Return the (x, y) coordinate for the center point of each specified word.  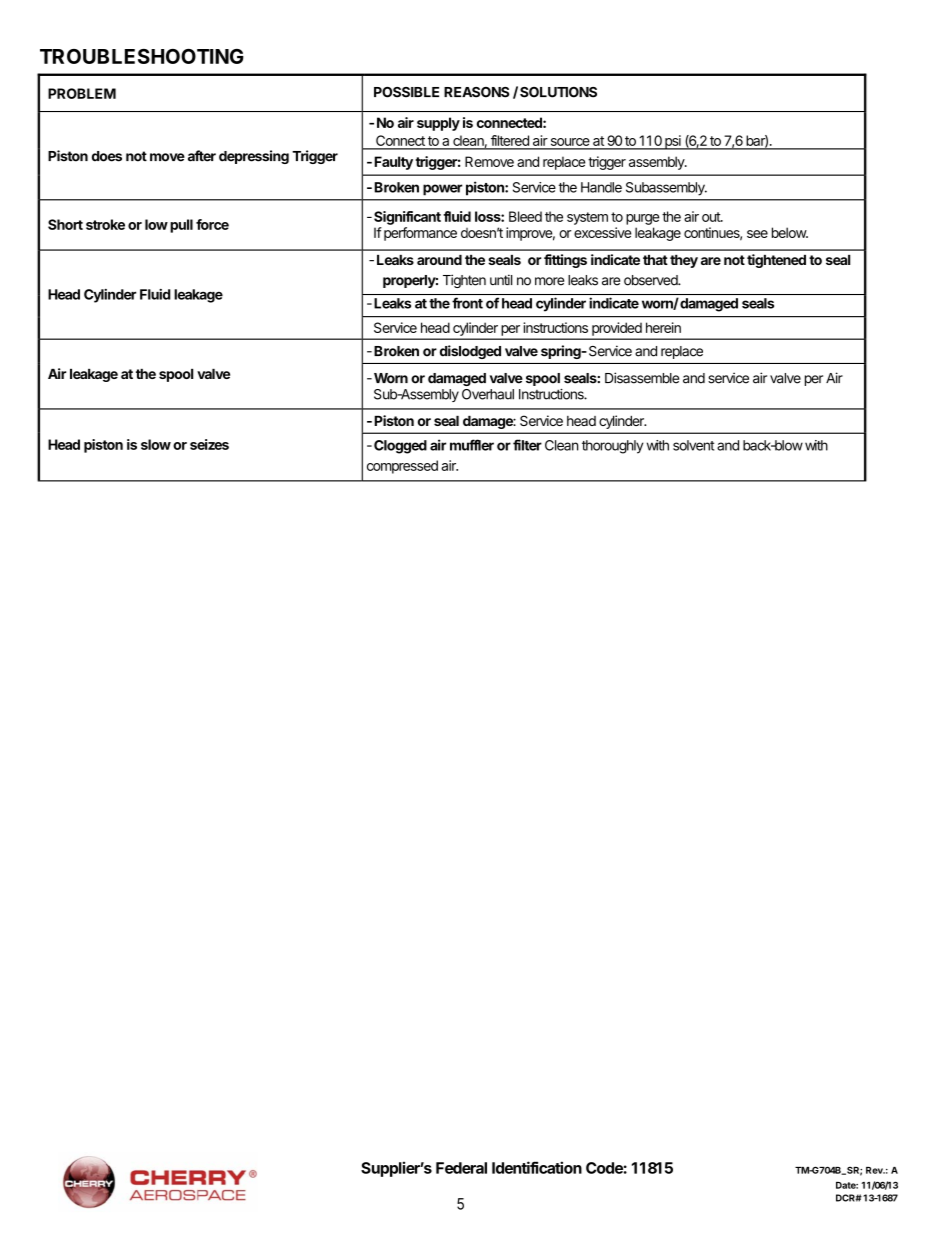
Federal (461, 1168)
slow (156, 444)
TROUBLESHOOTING (142, 56)
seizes (209, 444)
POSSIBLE (406, 92)
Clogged (400, 447)
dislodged (470, 352)
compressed (402, 467)
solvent (693, 445)
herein (663, 327)
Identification (537, 1167)
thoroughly (613, 447)
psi (673, 142)
